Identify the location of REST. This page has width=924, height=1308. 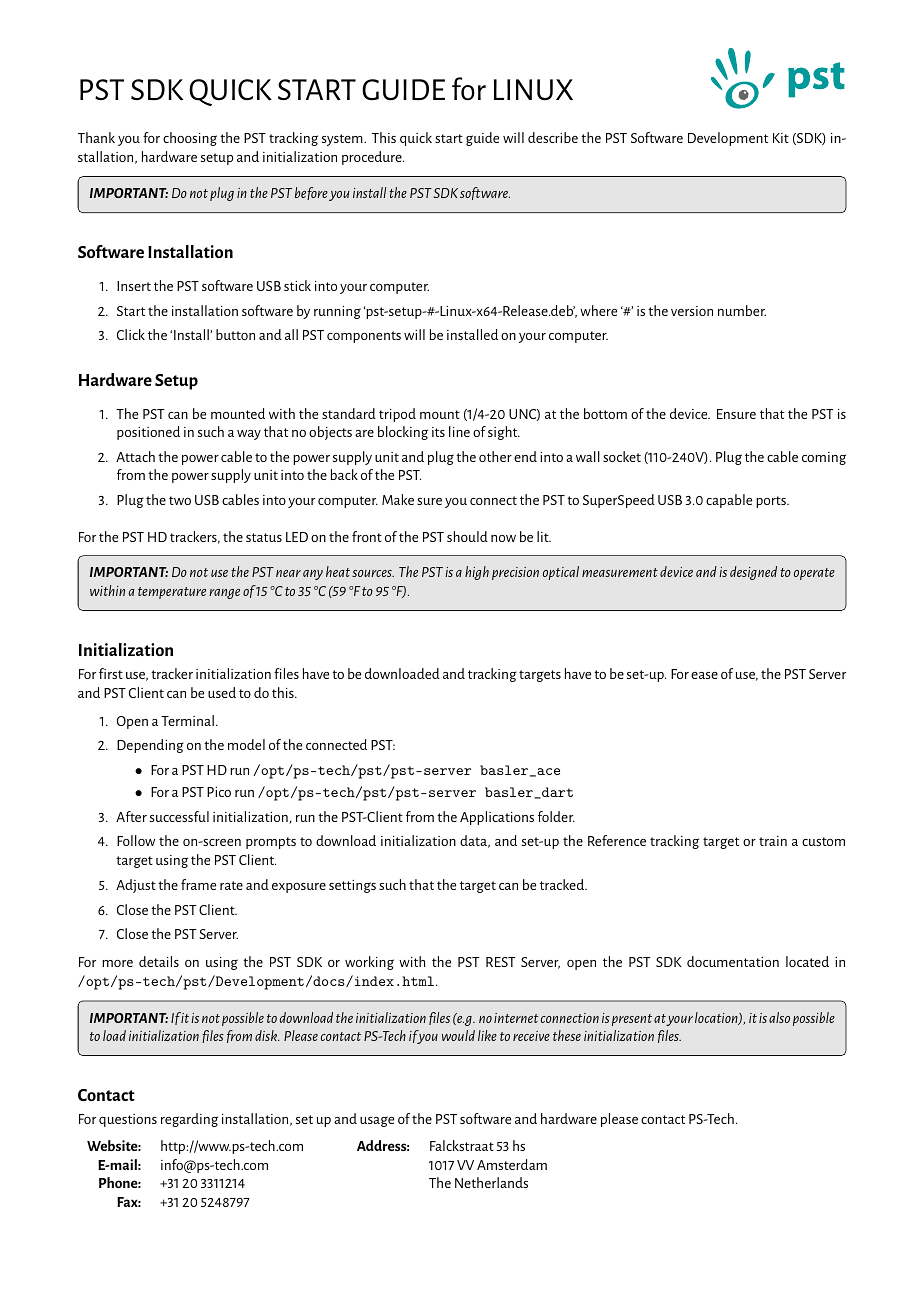
(501, 962).
